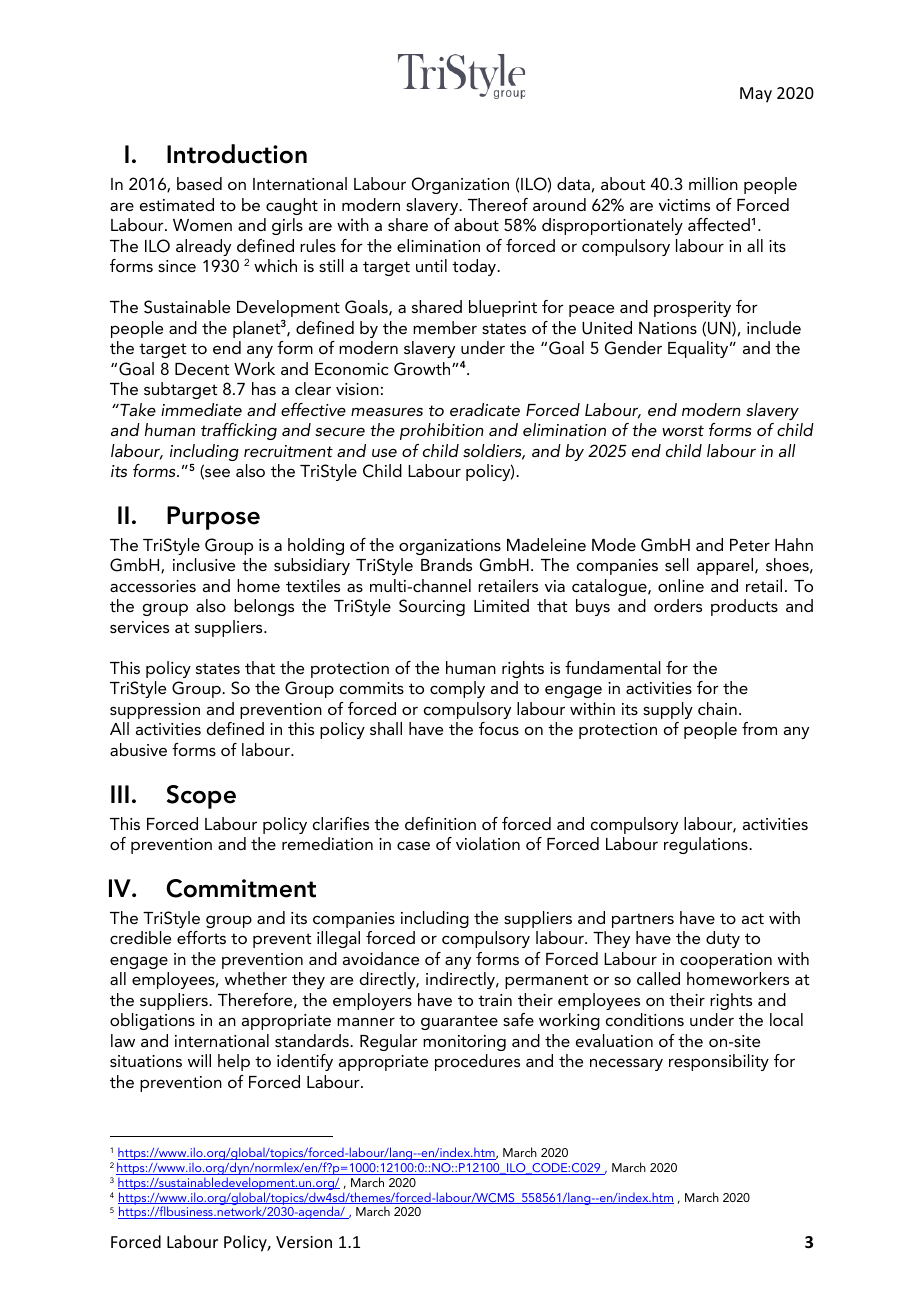  Describe the element at coordinates (719, 1062) in the screenshot. I see `responsibility` at that location.
